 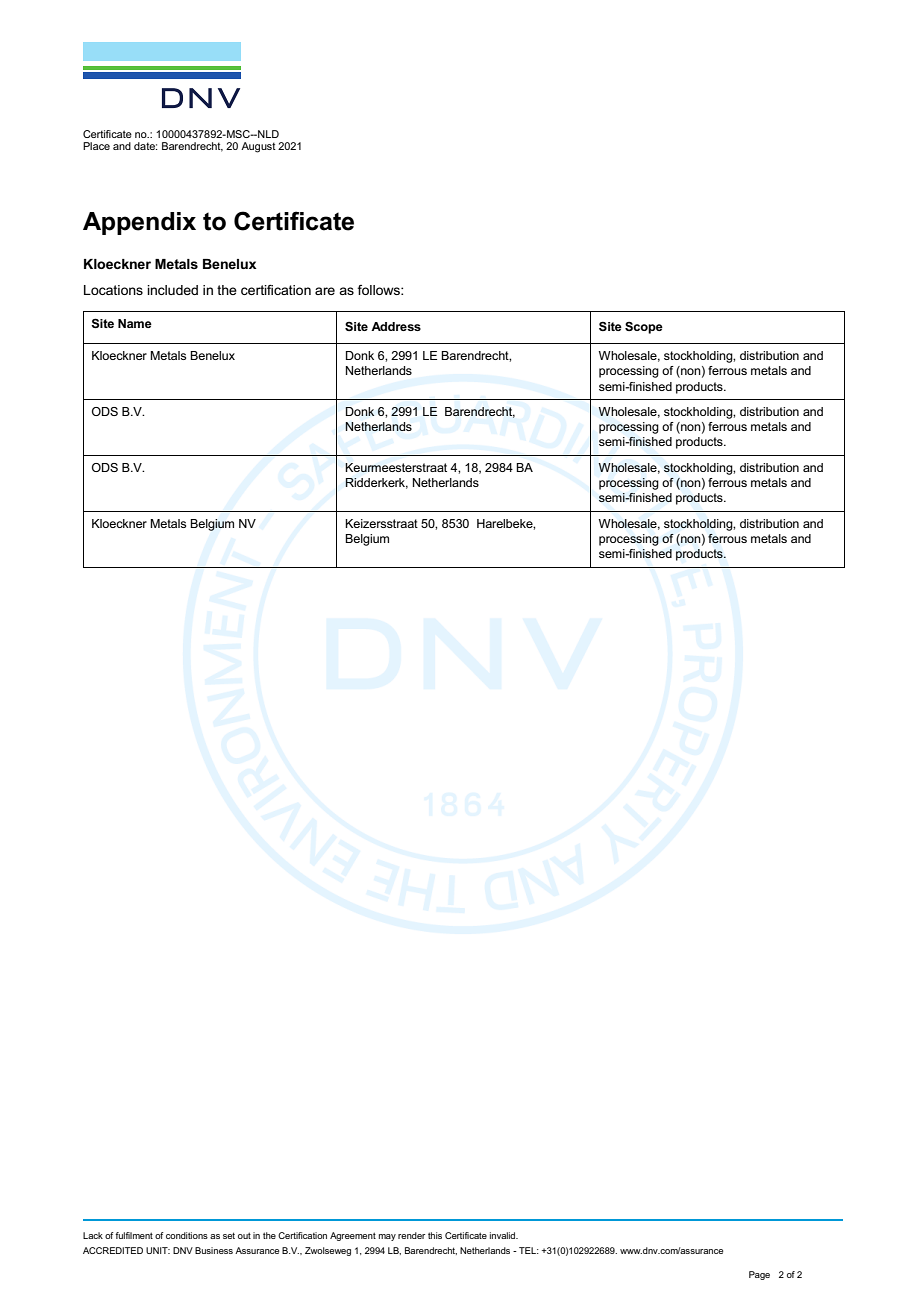 I want to click on Appendix, so click(x=139, y=223).
